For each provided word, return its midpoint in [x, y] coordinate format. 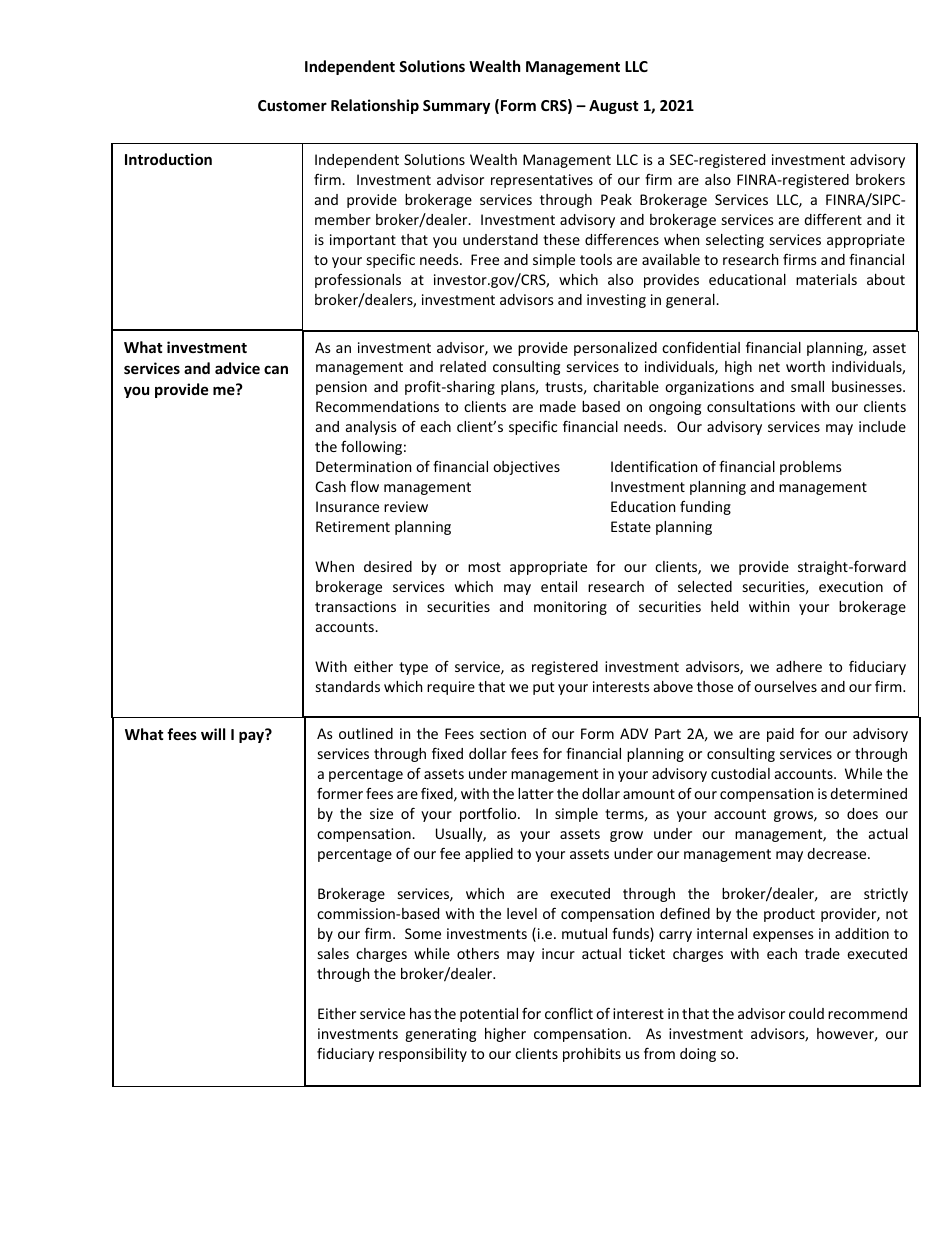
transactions [355, 606]
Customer [292, 105]
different [833, 219]
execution [851, 586]
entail [559, 586]
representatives [542, 181]
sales [333, 953]
